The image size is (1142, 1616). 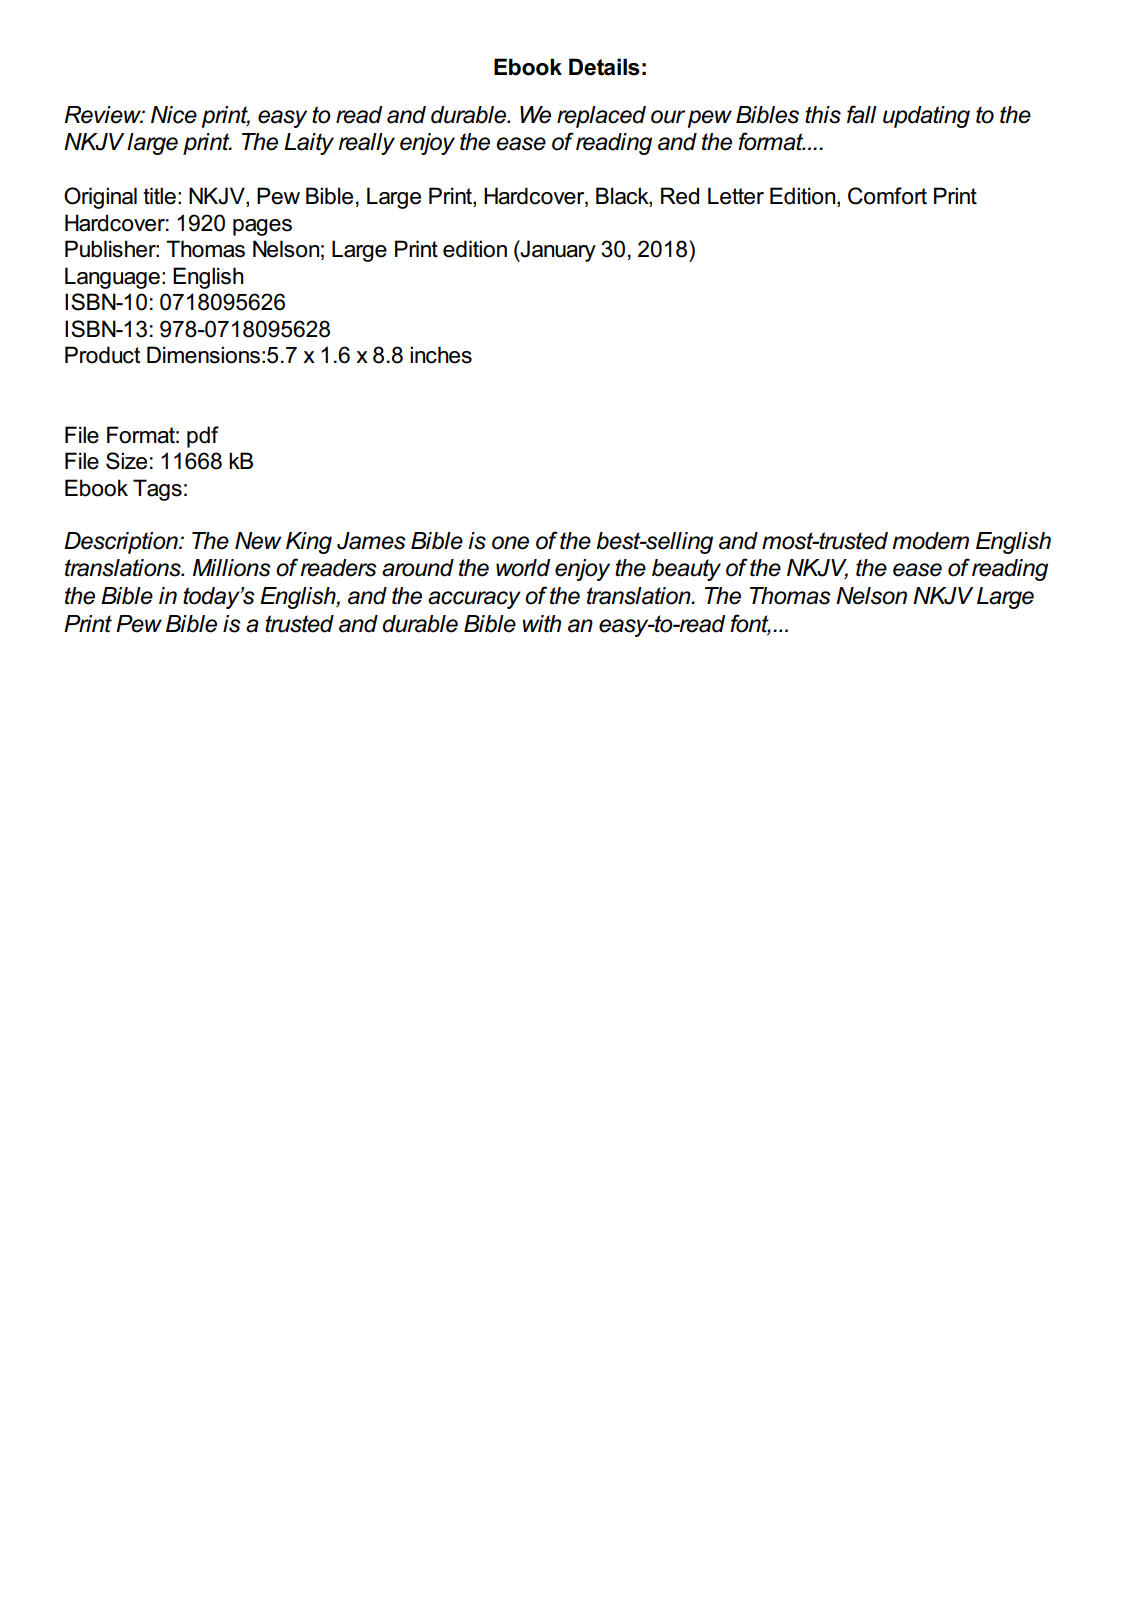 What do you see at coordinates (750, 624) in the screenshot?
I see `font` at bounding box center [750, 624].
